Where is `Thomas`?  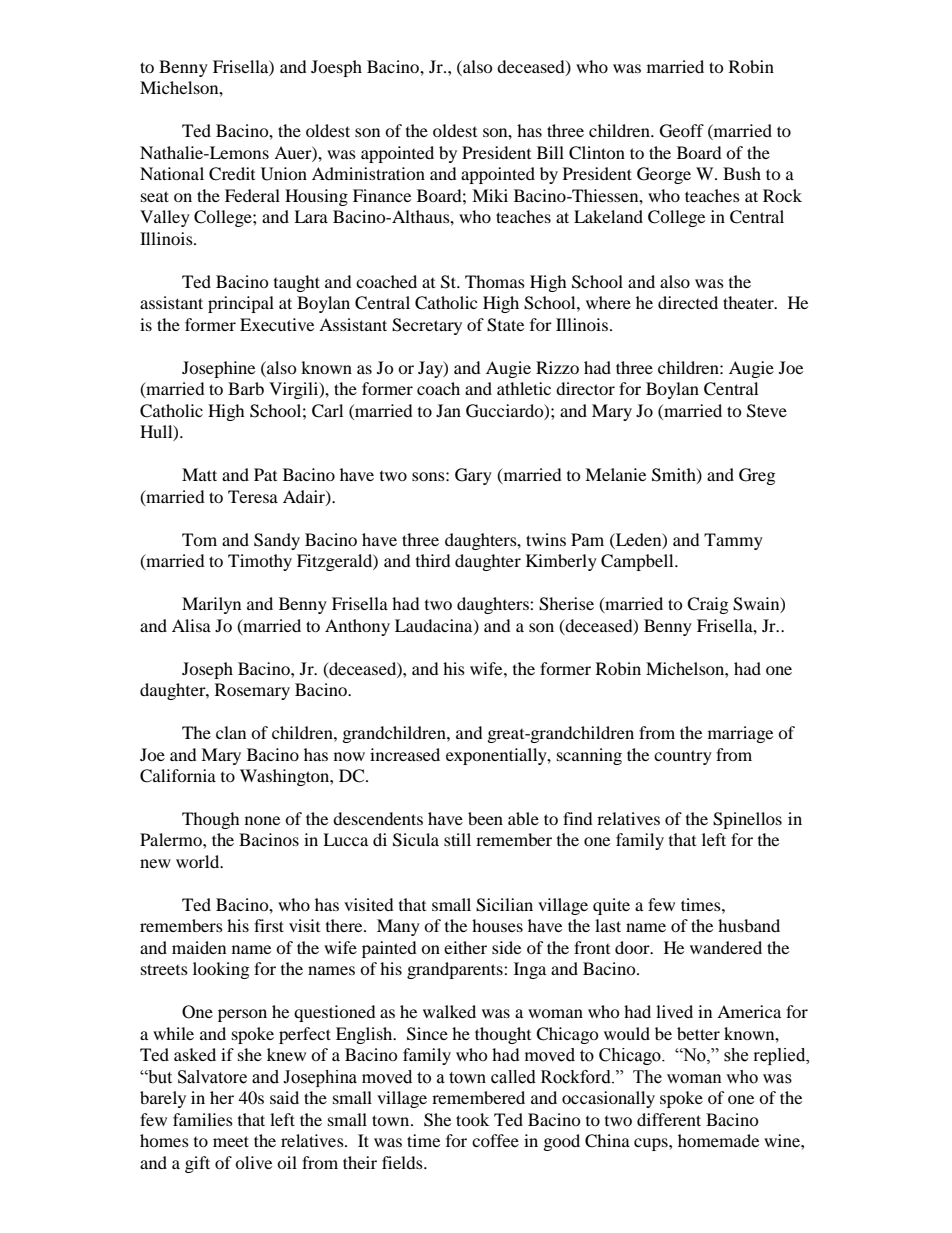 Thomas is located at coordinates (495, 281).
